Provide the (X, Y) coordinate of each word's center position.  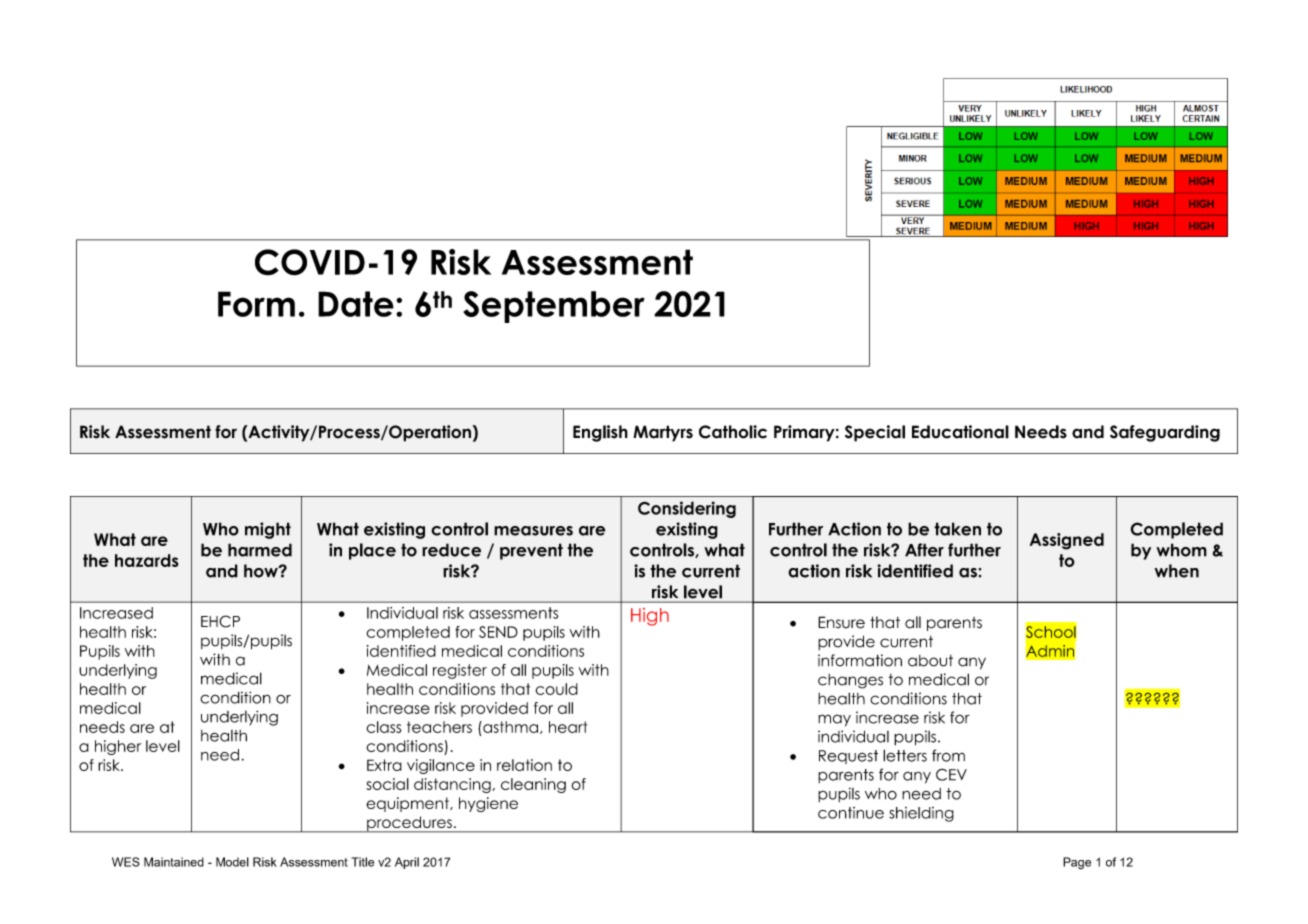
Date (356, 304)
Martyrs (663, 433)
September (554, 307)
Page (1077, 863)
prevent (531, 551)
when (1177, 571)
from (948, 755)
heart (568, 727)
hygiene (488, 804)
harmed (260, 550)
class (384, 727)
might (268, 530)
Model (232, 862)
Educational (960, 432)
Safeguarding (1165, 433)
